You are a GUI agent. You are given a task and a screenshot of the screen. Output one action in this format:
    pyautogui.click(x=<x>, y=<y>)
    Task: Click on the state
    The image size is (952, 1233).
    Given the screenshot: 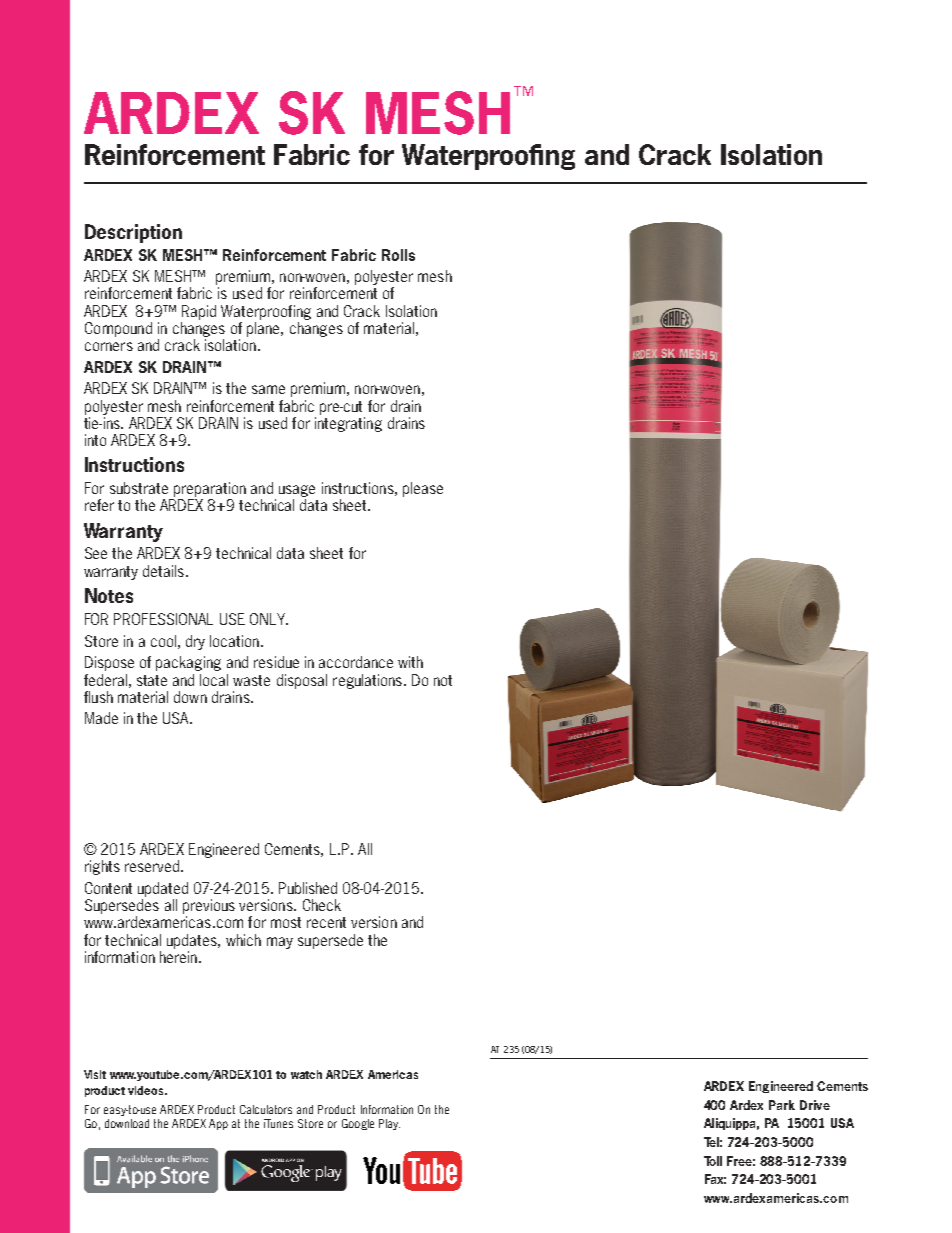 What is the action you would take?
    pyautogui.click(x=152, y=680)
